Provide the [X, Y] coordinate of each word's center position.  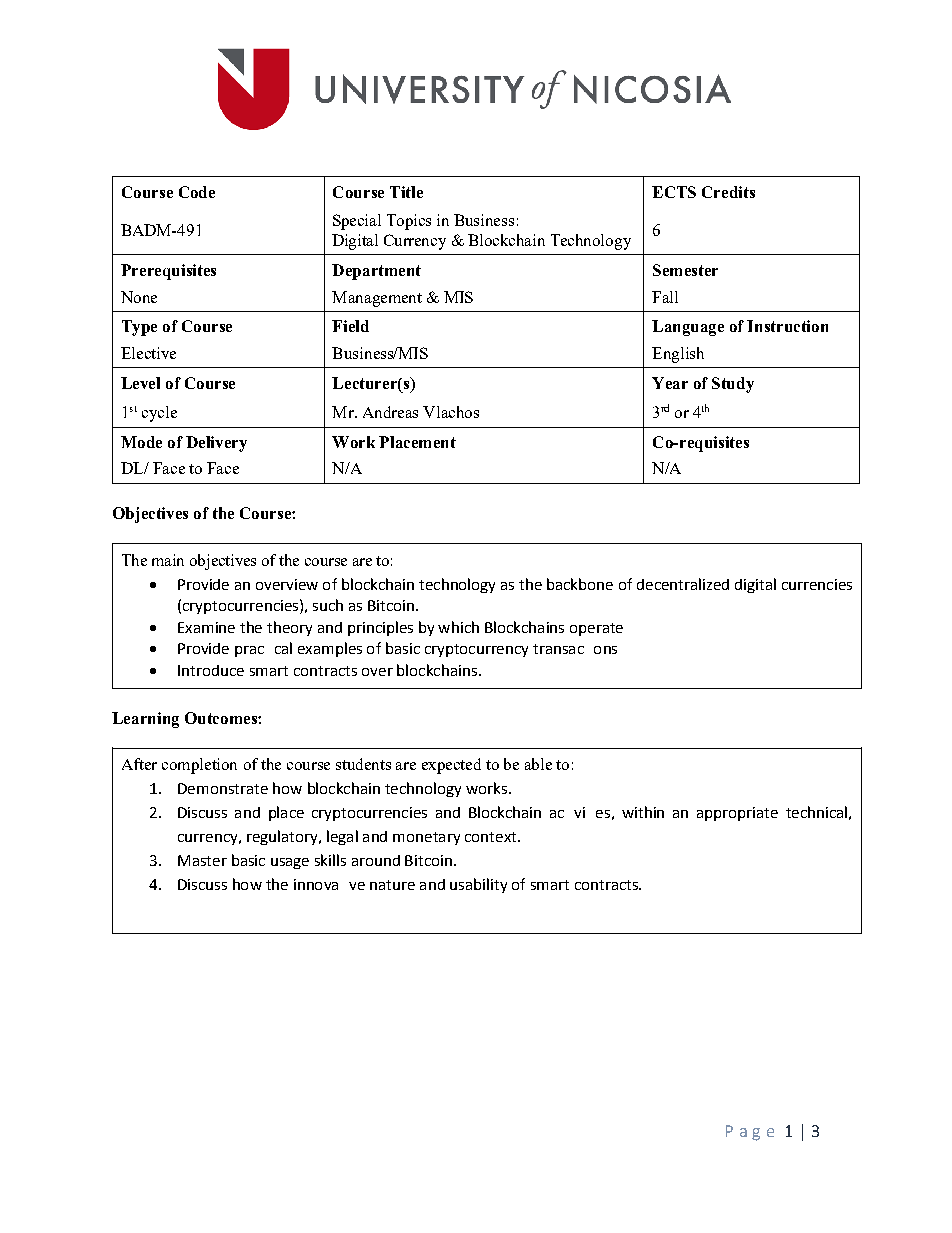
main [168, 560]
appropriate [737, 814]
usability [478, 885]
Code [197, 192]
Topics [409, 222]
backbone [580, 584]
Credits [728, 192]
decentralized [683, 584]
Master [202, 860]
